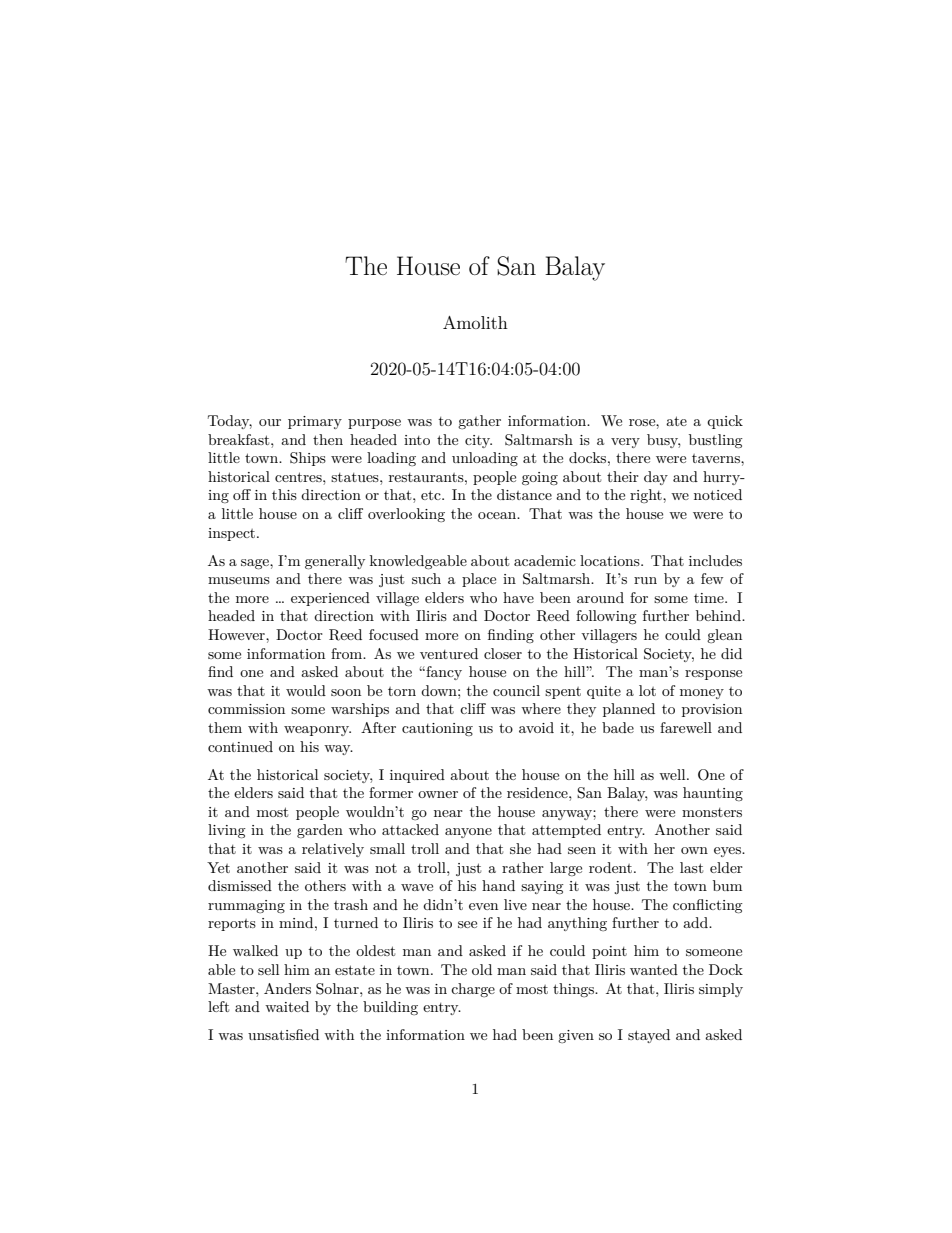 Image resolution: width=952 pixels, height=1233 pixels. I want to click on stayed, so click(649, 1036).
